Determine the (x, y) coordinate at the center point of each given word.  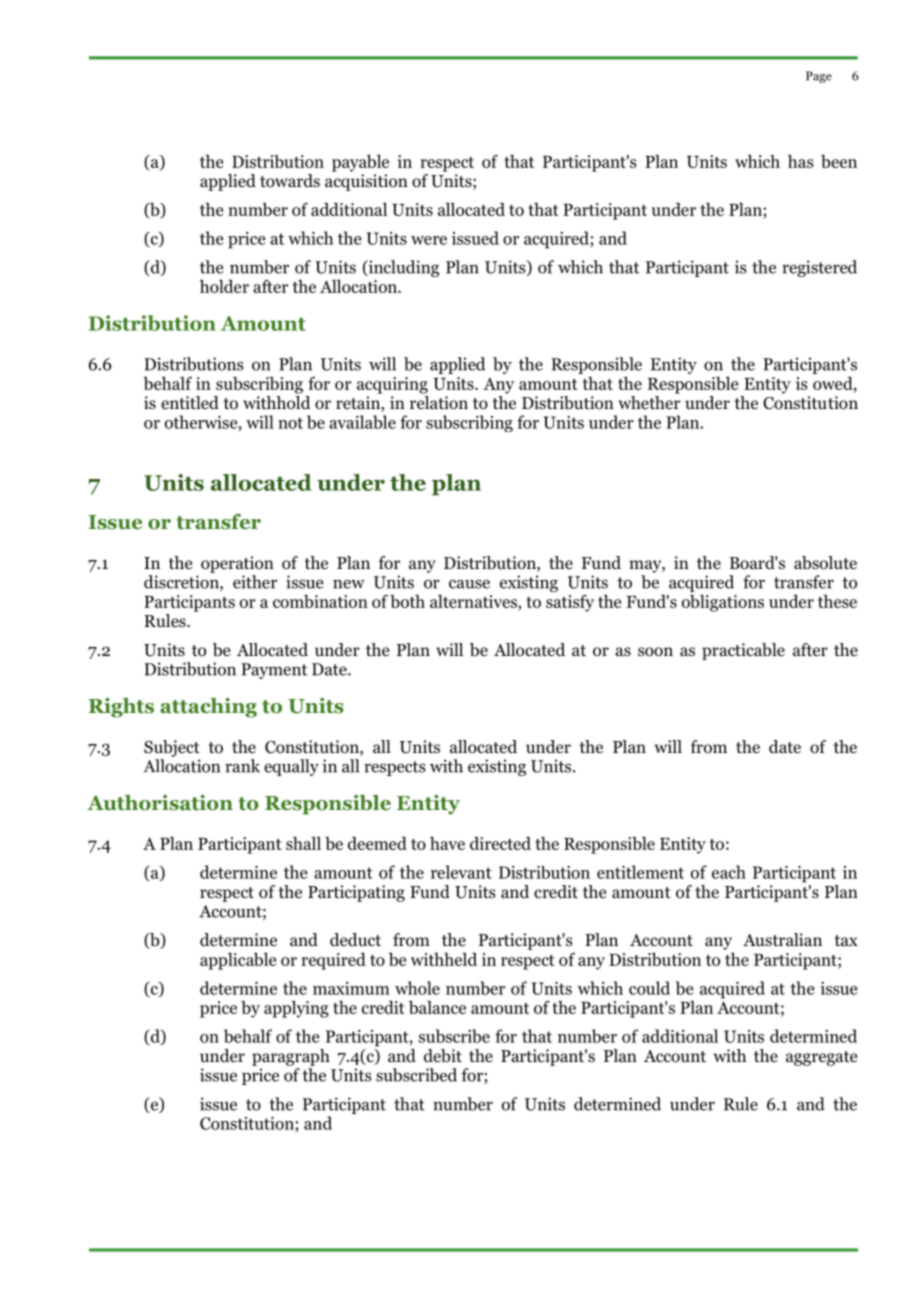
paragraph (291, 1057)
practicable (743, 651)
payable (360, 163)
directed (500, 843)
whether (649, 403)
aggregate (821, 1058)
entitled (190, 403)
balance (437, 1007)
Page (819, 77)
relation (439, 403)
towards (290, 181)
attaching (208, 708)
